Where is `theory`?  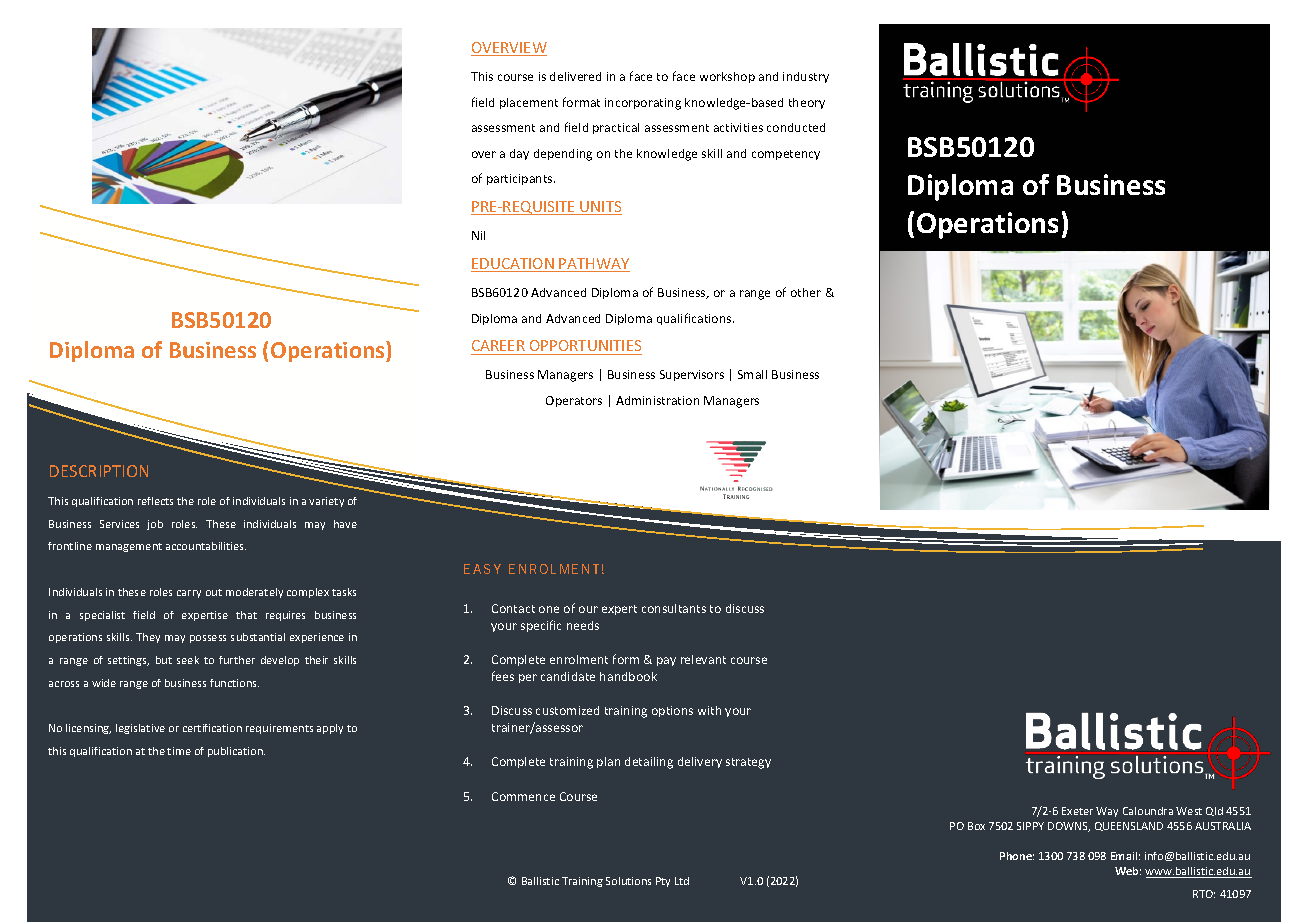 theory is located at coordinates (807, 103).
